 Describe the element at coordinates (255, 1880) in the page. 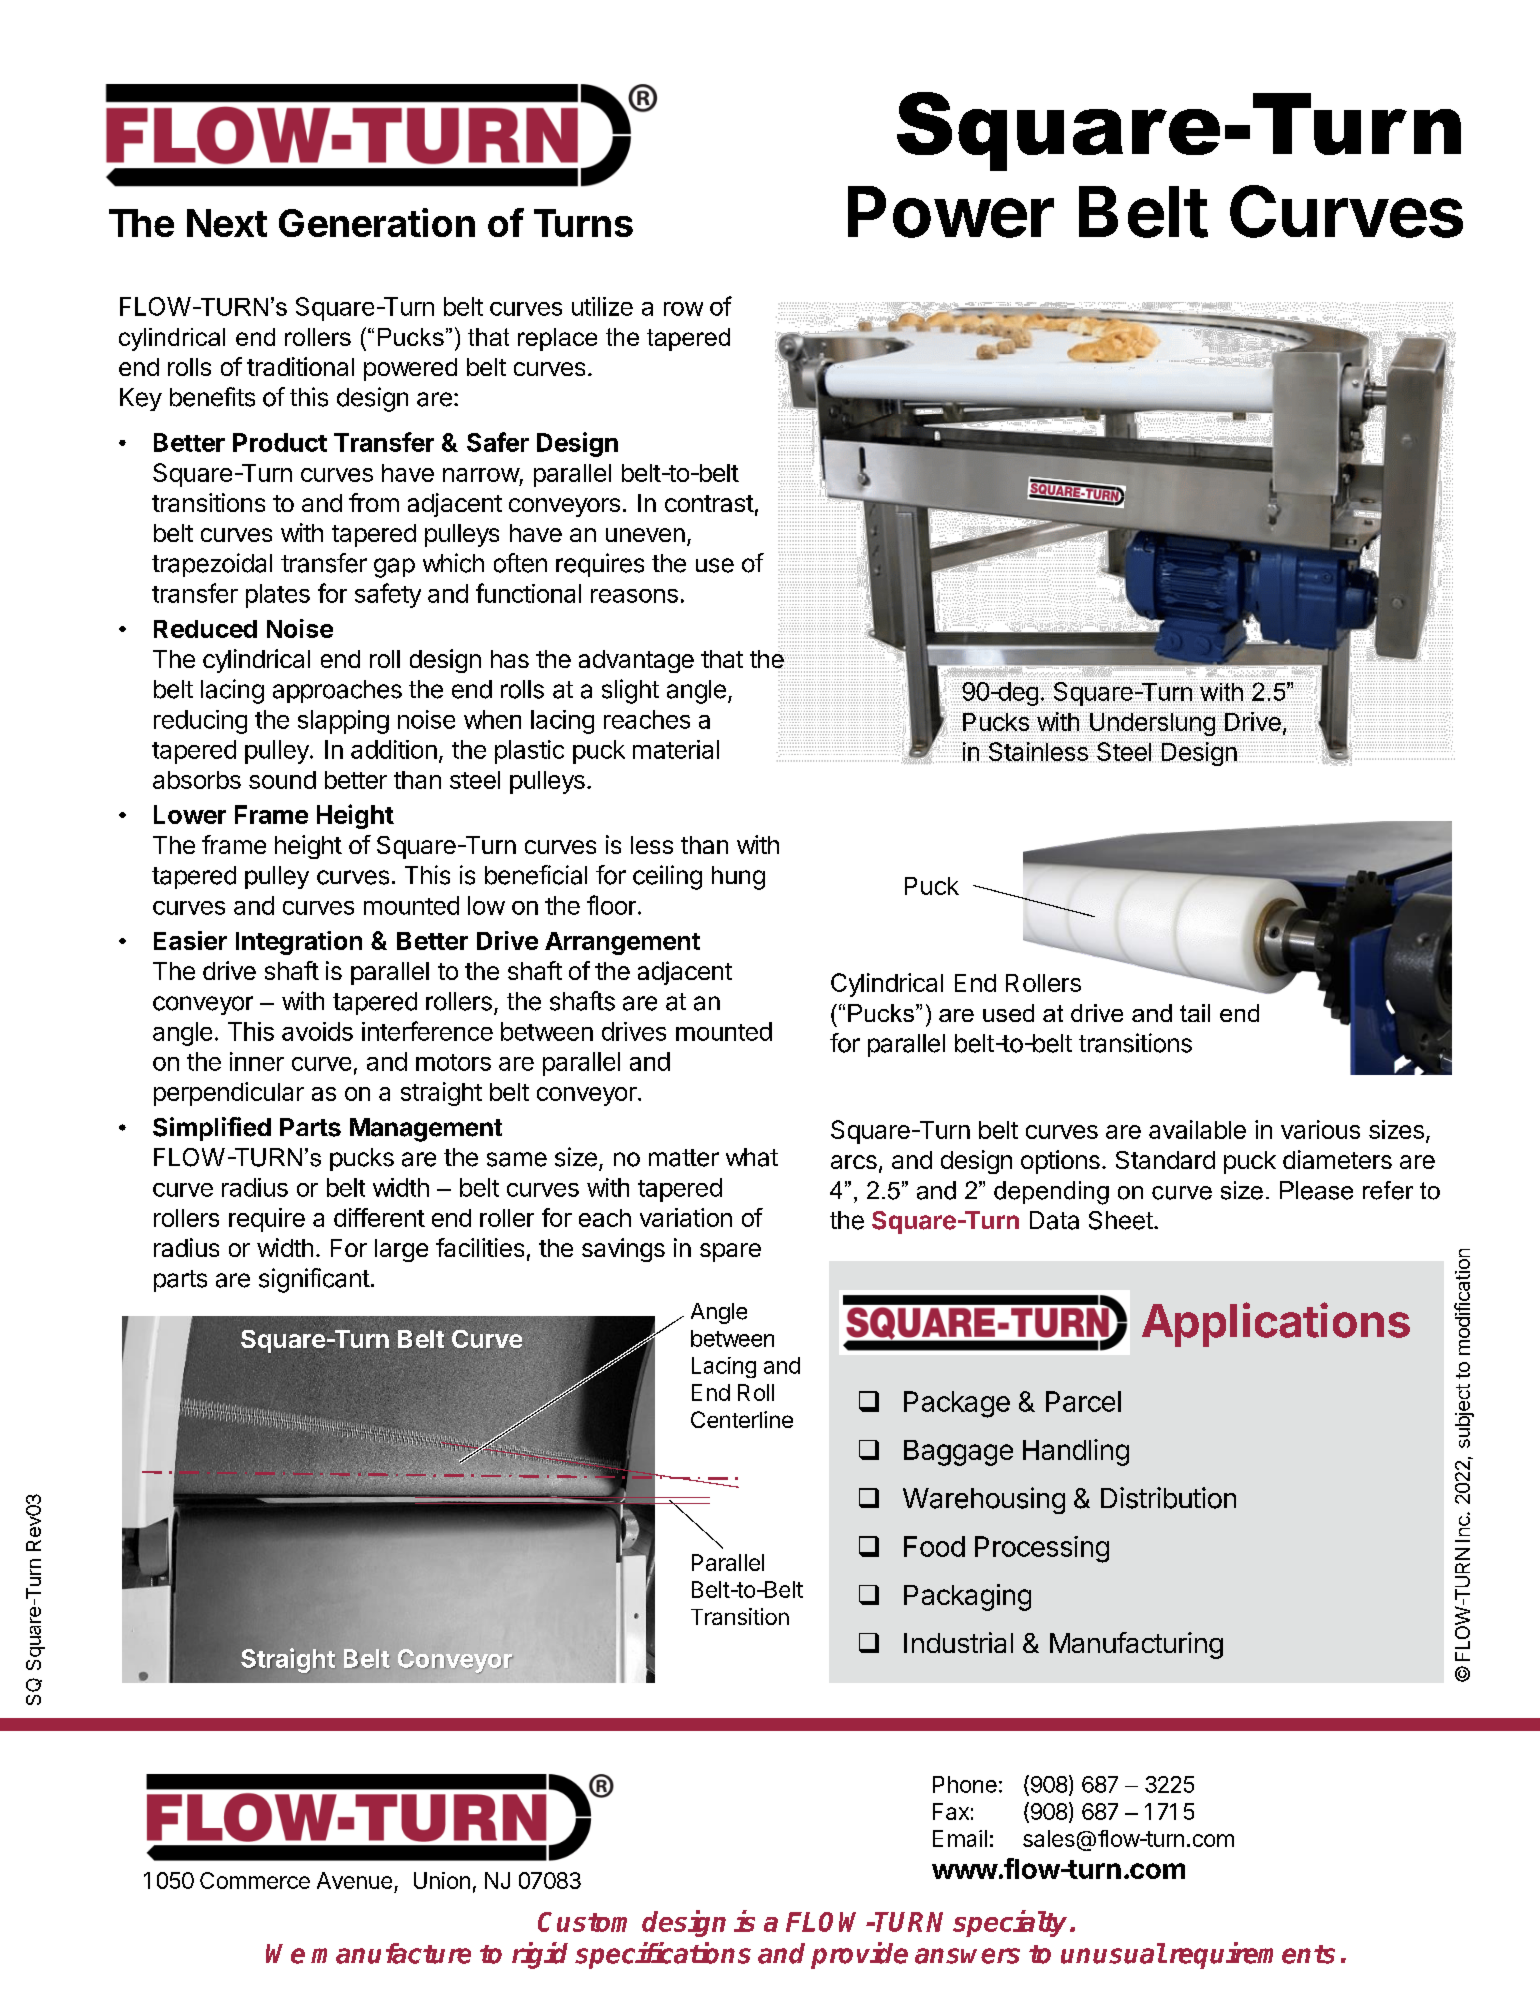

I see `Commerce` at that location.
